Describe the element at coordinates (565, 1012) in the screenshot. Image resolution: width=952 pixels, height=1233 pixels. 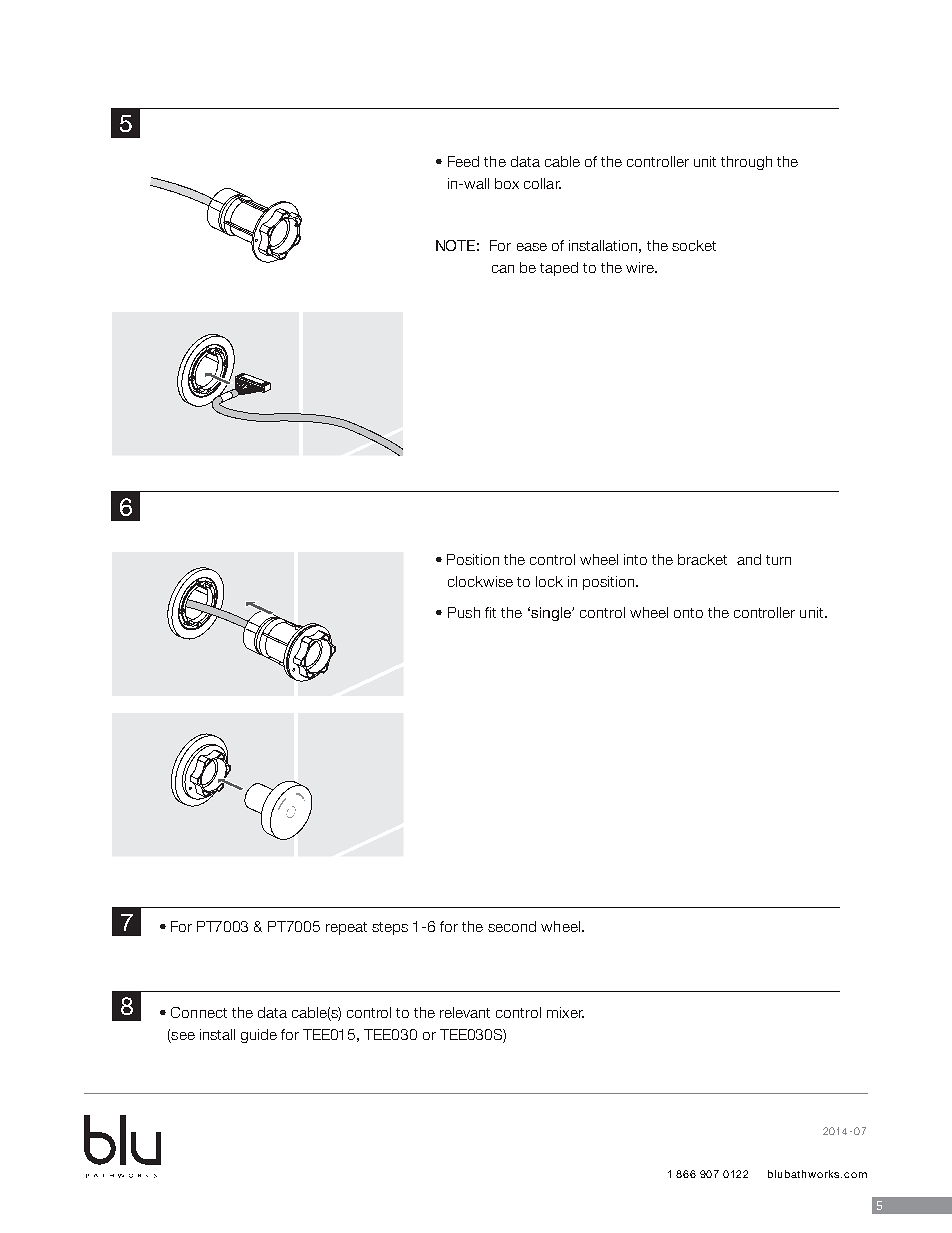
I see `mixer` at that location.
